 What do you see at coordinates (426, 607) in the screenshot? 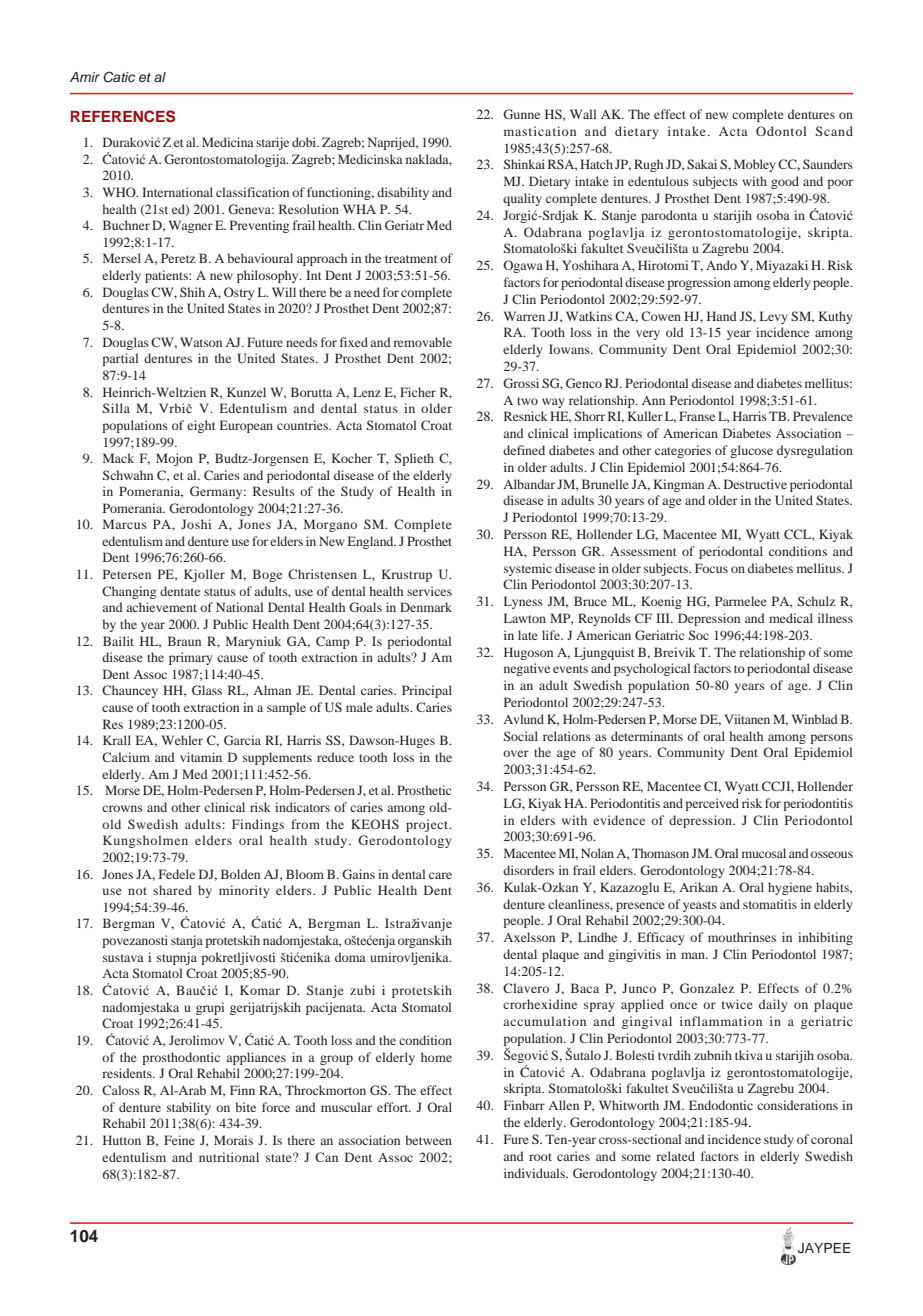
I see `Denmark` at bounding box center [426, 607].
